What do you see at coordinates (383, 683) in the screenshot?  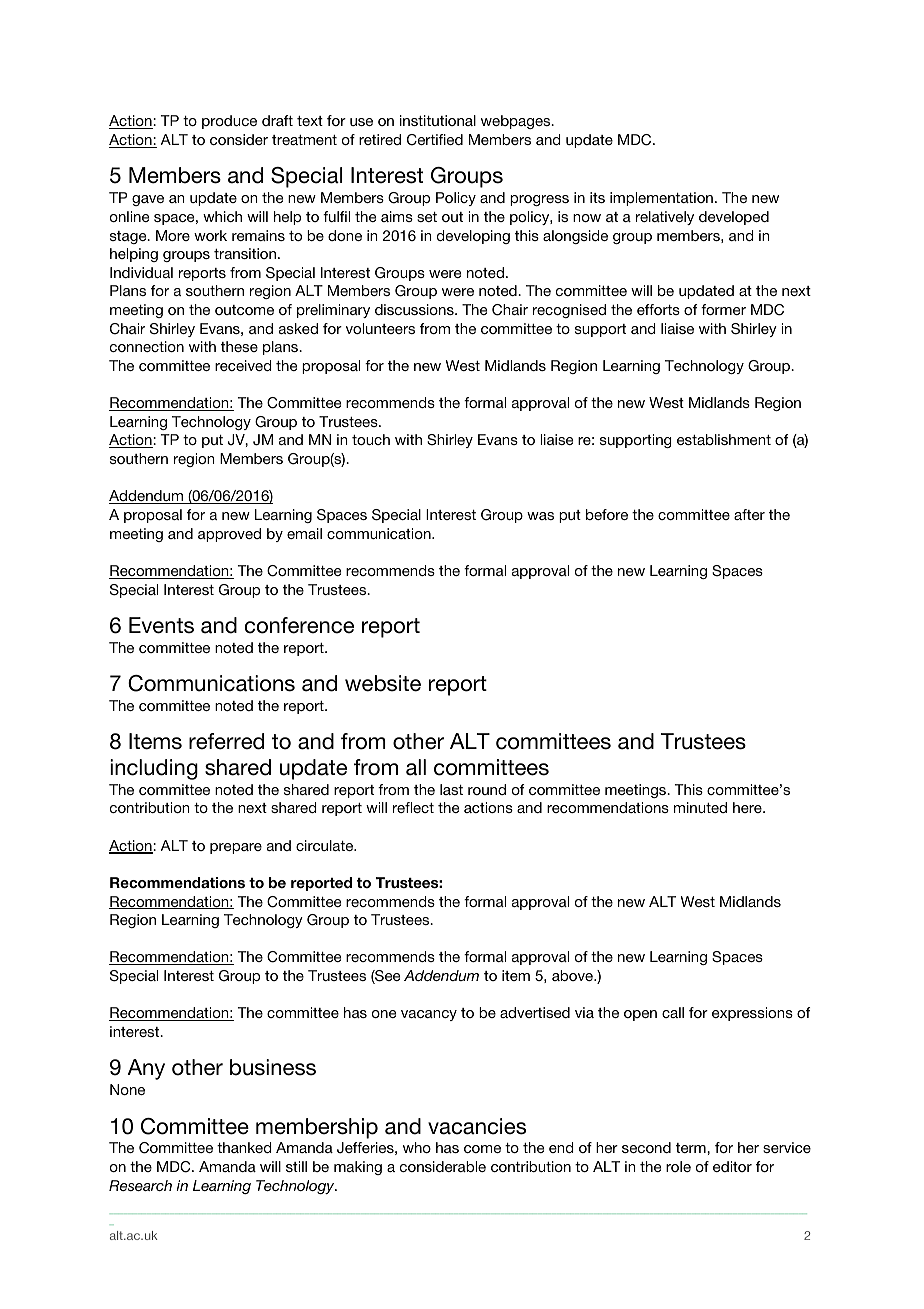 I see `website` at bounding box center [383, 683].
